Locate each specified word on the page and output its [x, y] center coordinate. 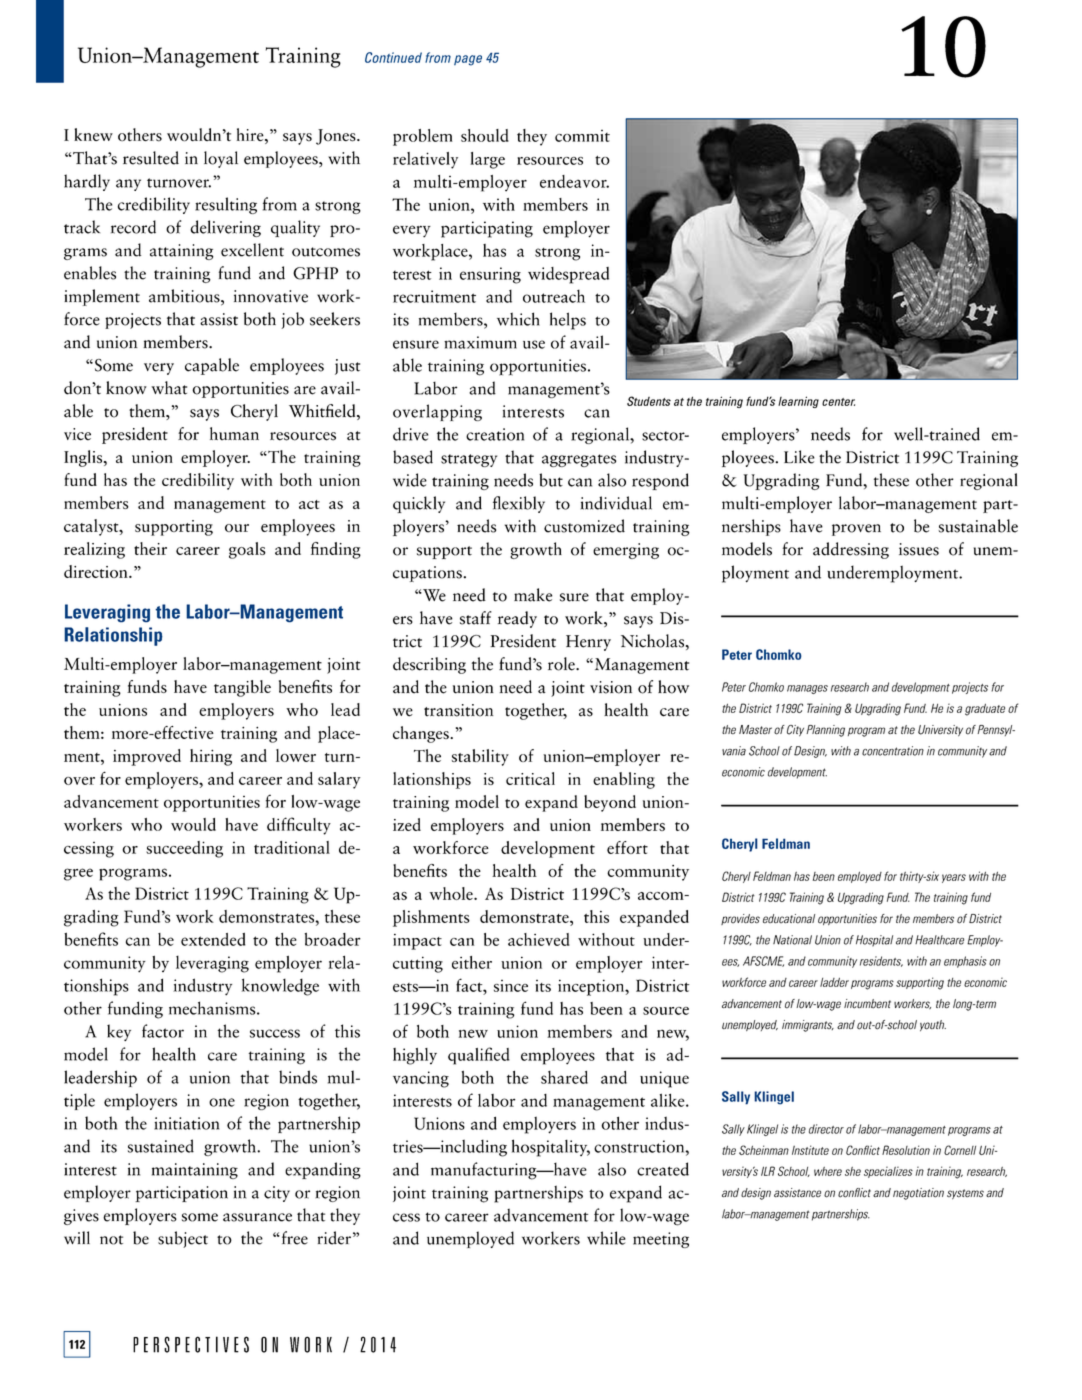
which [518, 319]
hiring [211, 757]
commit [582, 136]
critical [530, 778]
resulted [151, 158]
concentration [893, 751]
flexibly [519, 504]
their [150, 548]
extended [213, 939]
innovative [271, 296]
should [485, 135]
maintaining [195, 1171]
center [838, 402]
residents [881, 961]
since [511, 986]
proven [856, 530]
